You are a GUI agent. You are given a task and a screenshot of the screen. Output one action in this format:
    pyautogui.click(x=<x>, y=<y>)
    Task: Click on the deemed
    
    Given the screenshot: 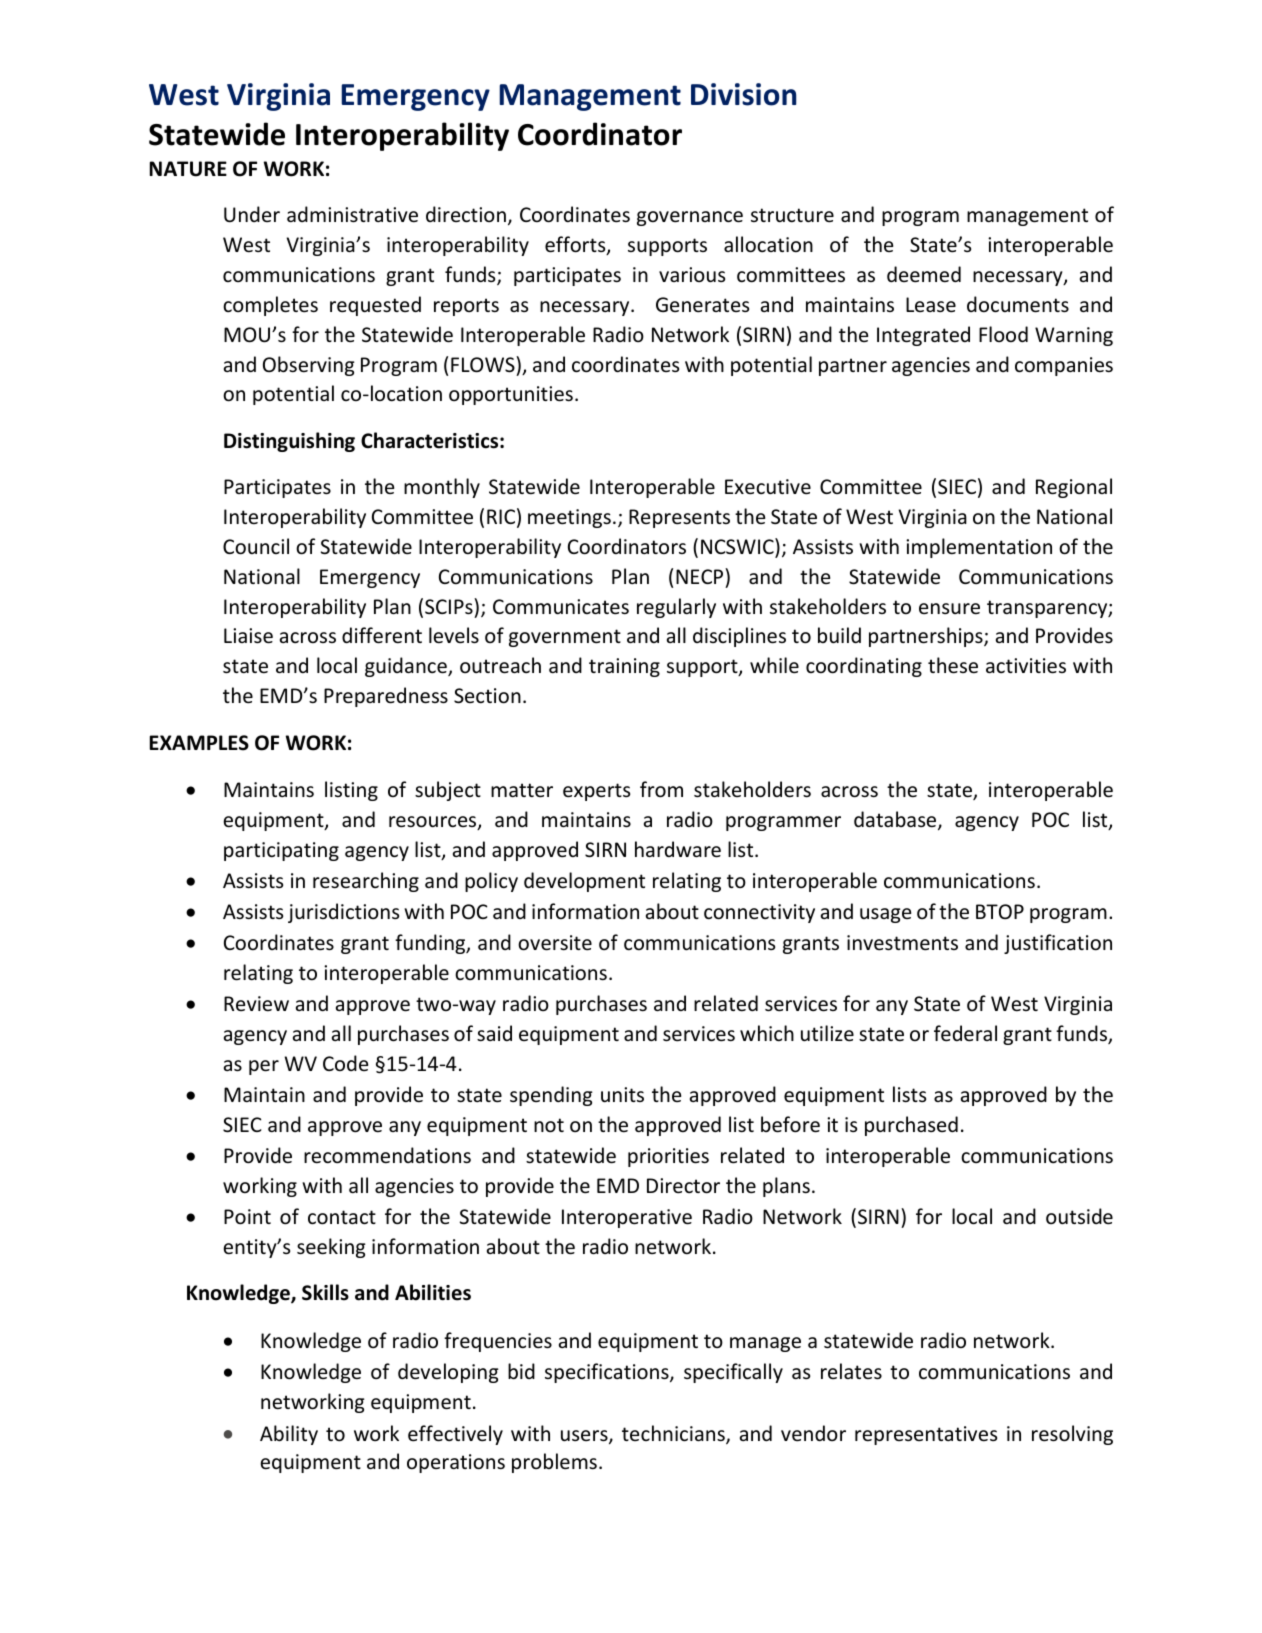 What is the action you would take?
    pyautogui.click(x=924, y=274)
